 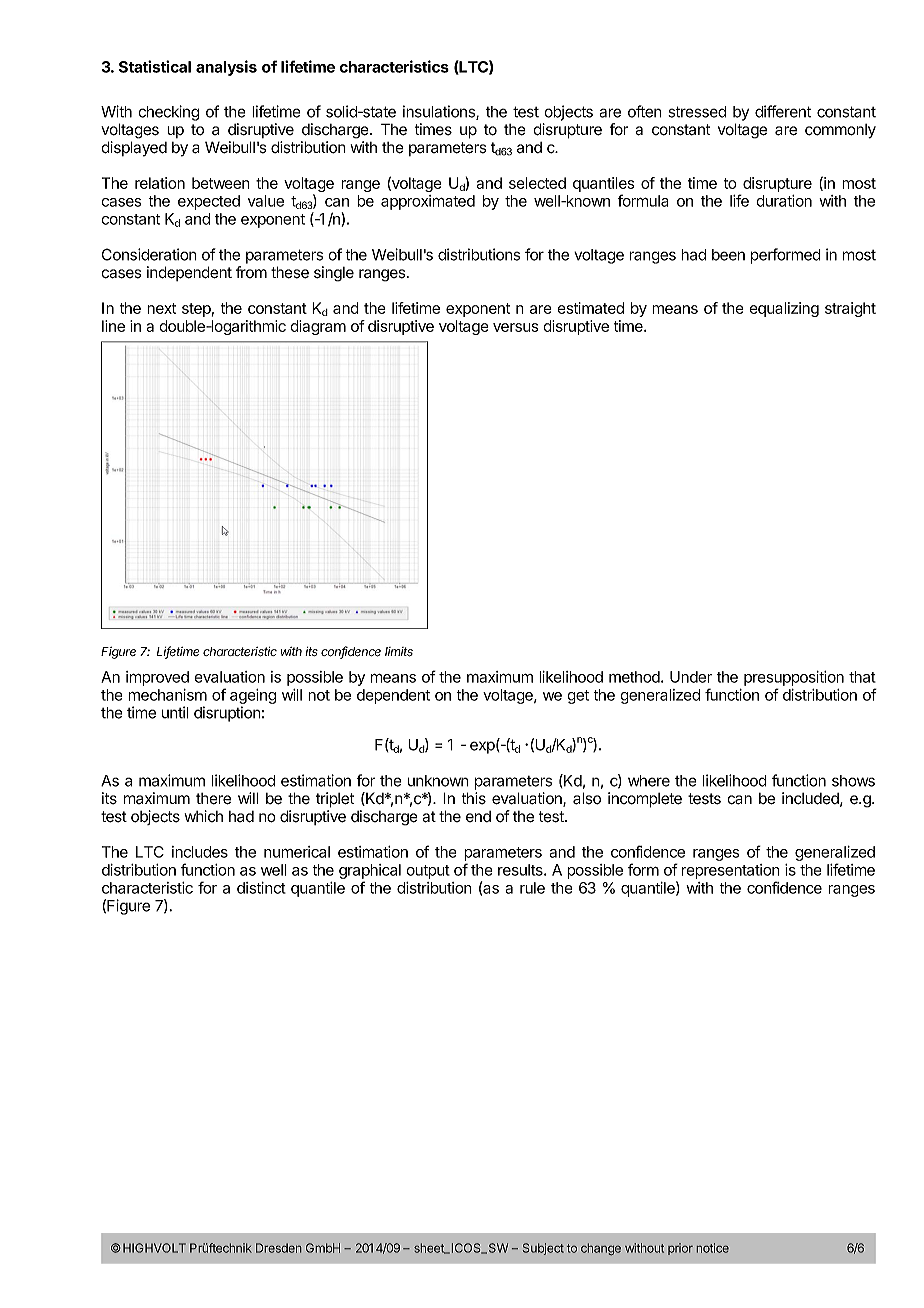 I want to click on different, so click(x=783, y=111).
